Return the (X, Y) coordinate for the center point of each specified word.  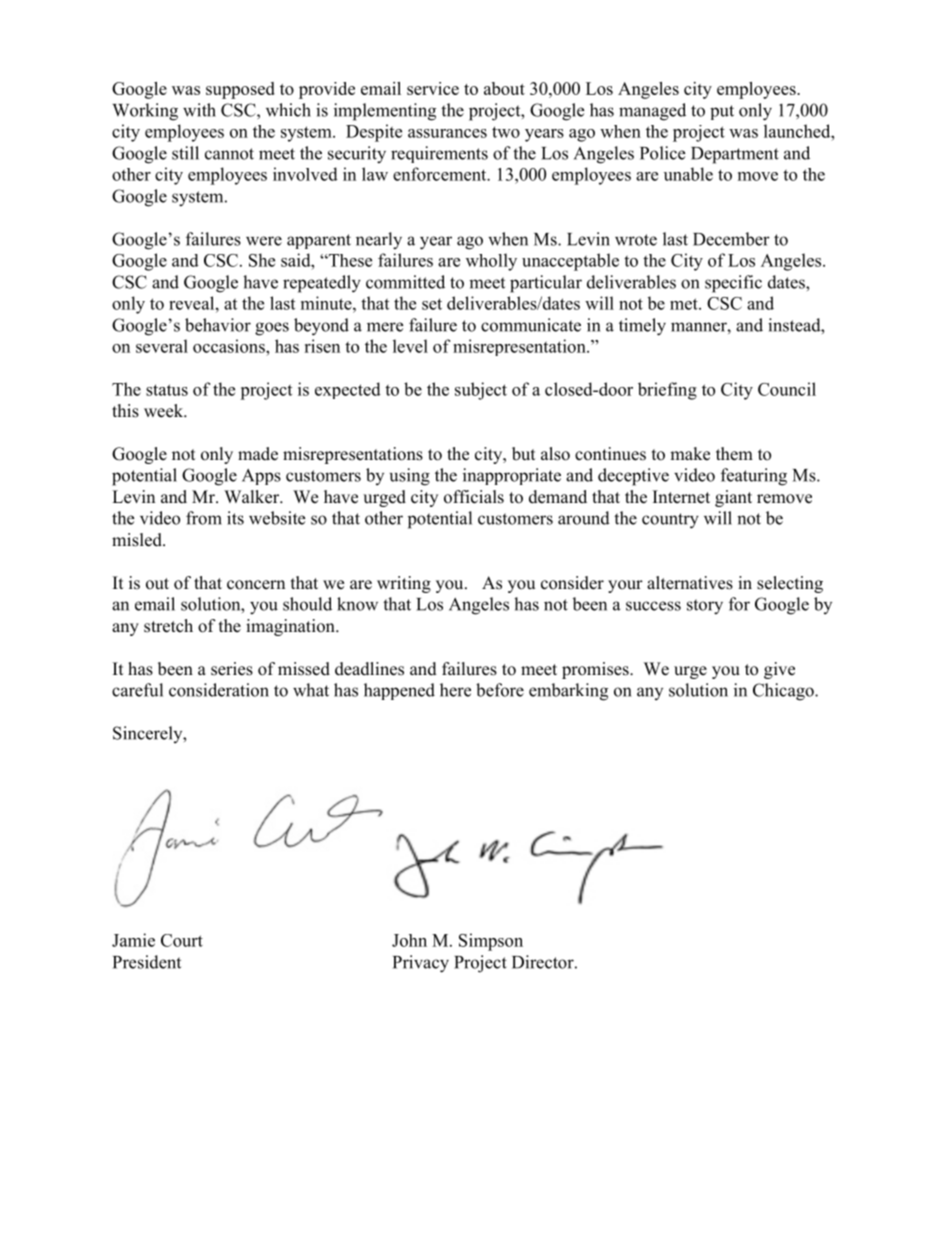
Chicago (784, 692)
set (432, 304)
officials (474, 497)
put (722, 112)
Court (182, 940)
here (455, 690)
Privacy (421, 964)
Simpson (491, 942)
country (670, 521)
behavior (218, 325)
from (204, 518)
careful (137, 690)
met (685, 304)
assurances (447, 133)
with (199, 110)
